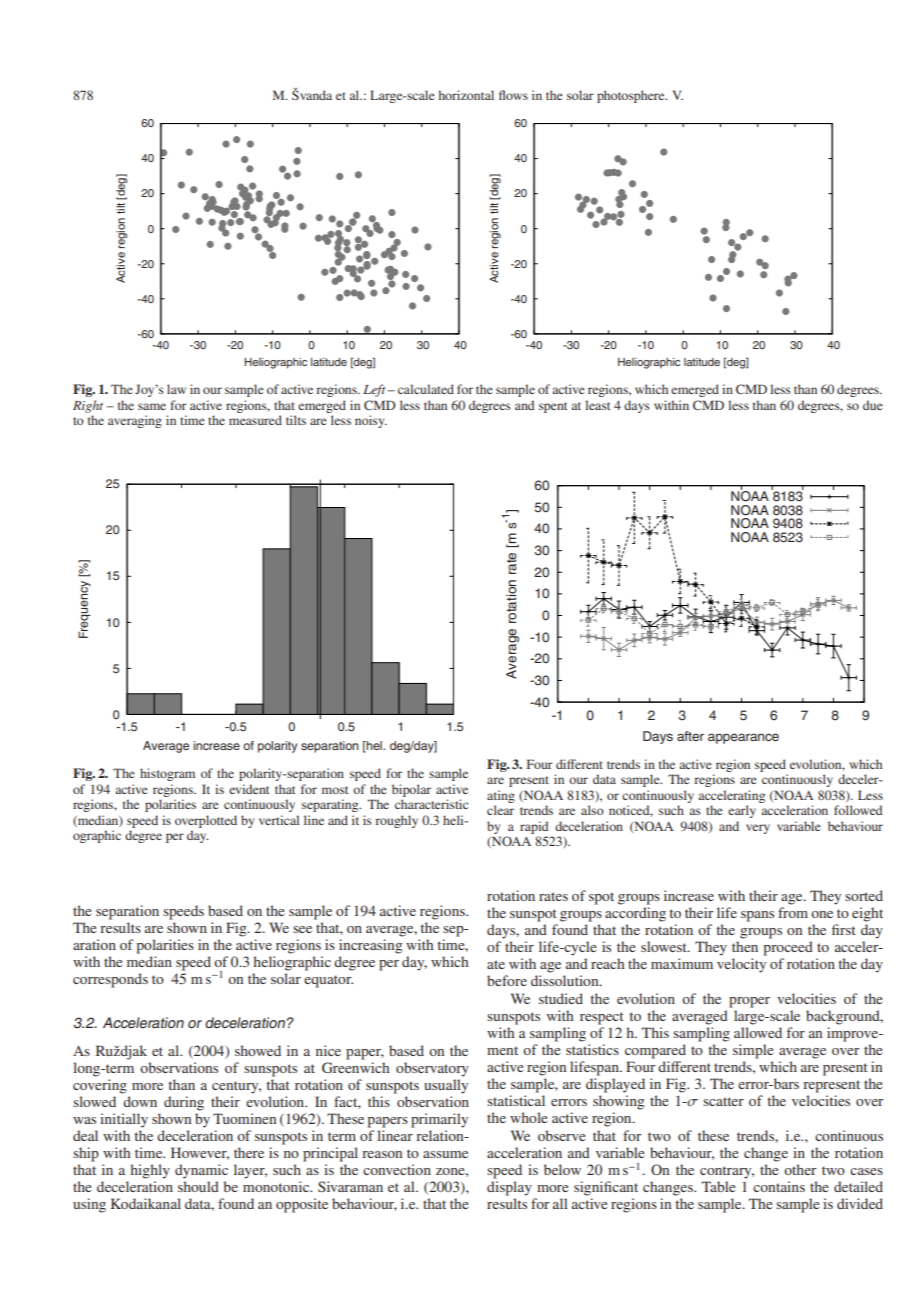 The width and height of the screenshot is (924, 1308). What do you see at coordinates (513, 95) in the screenshot?
I see `flows` at bounding box center [513, 95].
